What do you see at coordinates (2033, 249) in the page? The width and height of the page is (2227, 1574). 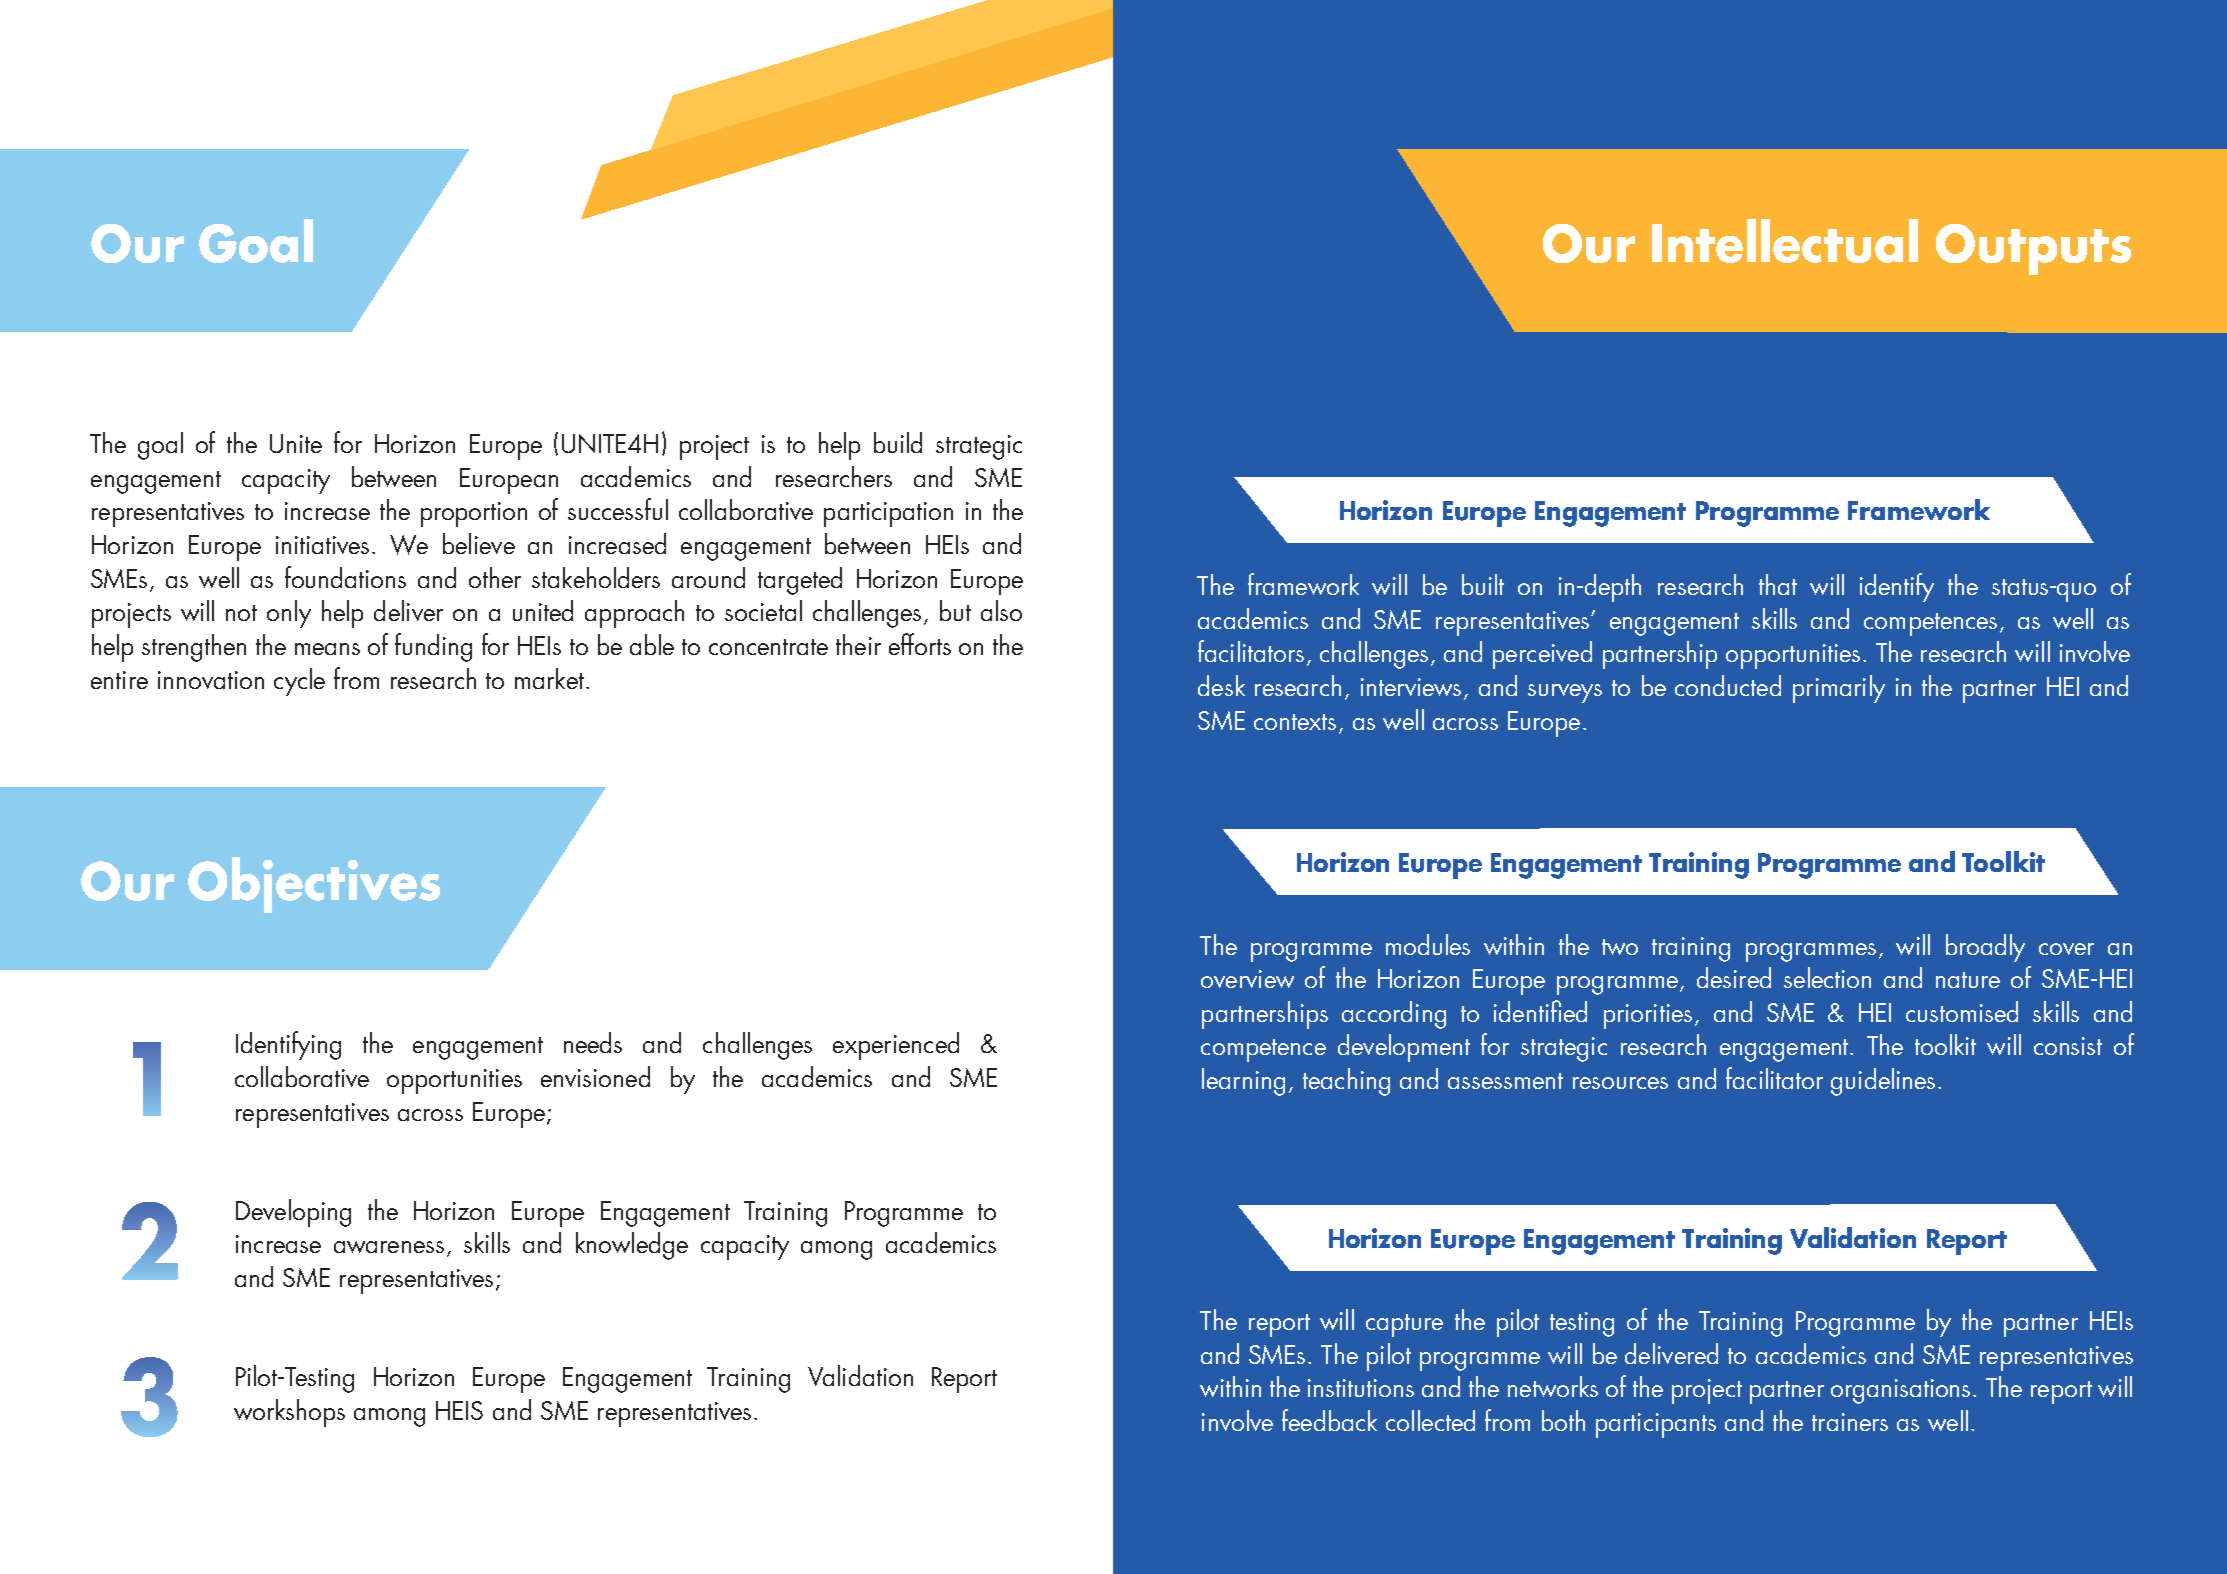 I see `Outputs` at bounding box center [2033, 249].
